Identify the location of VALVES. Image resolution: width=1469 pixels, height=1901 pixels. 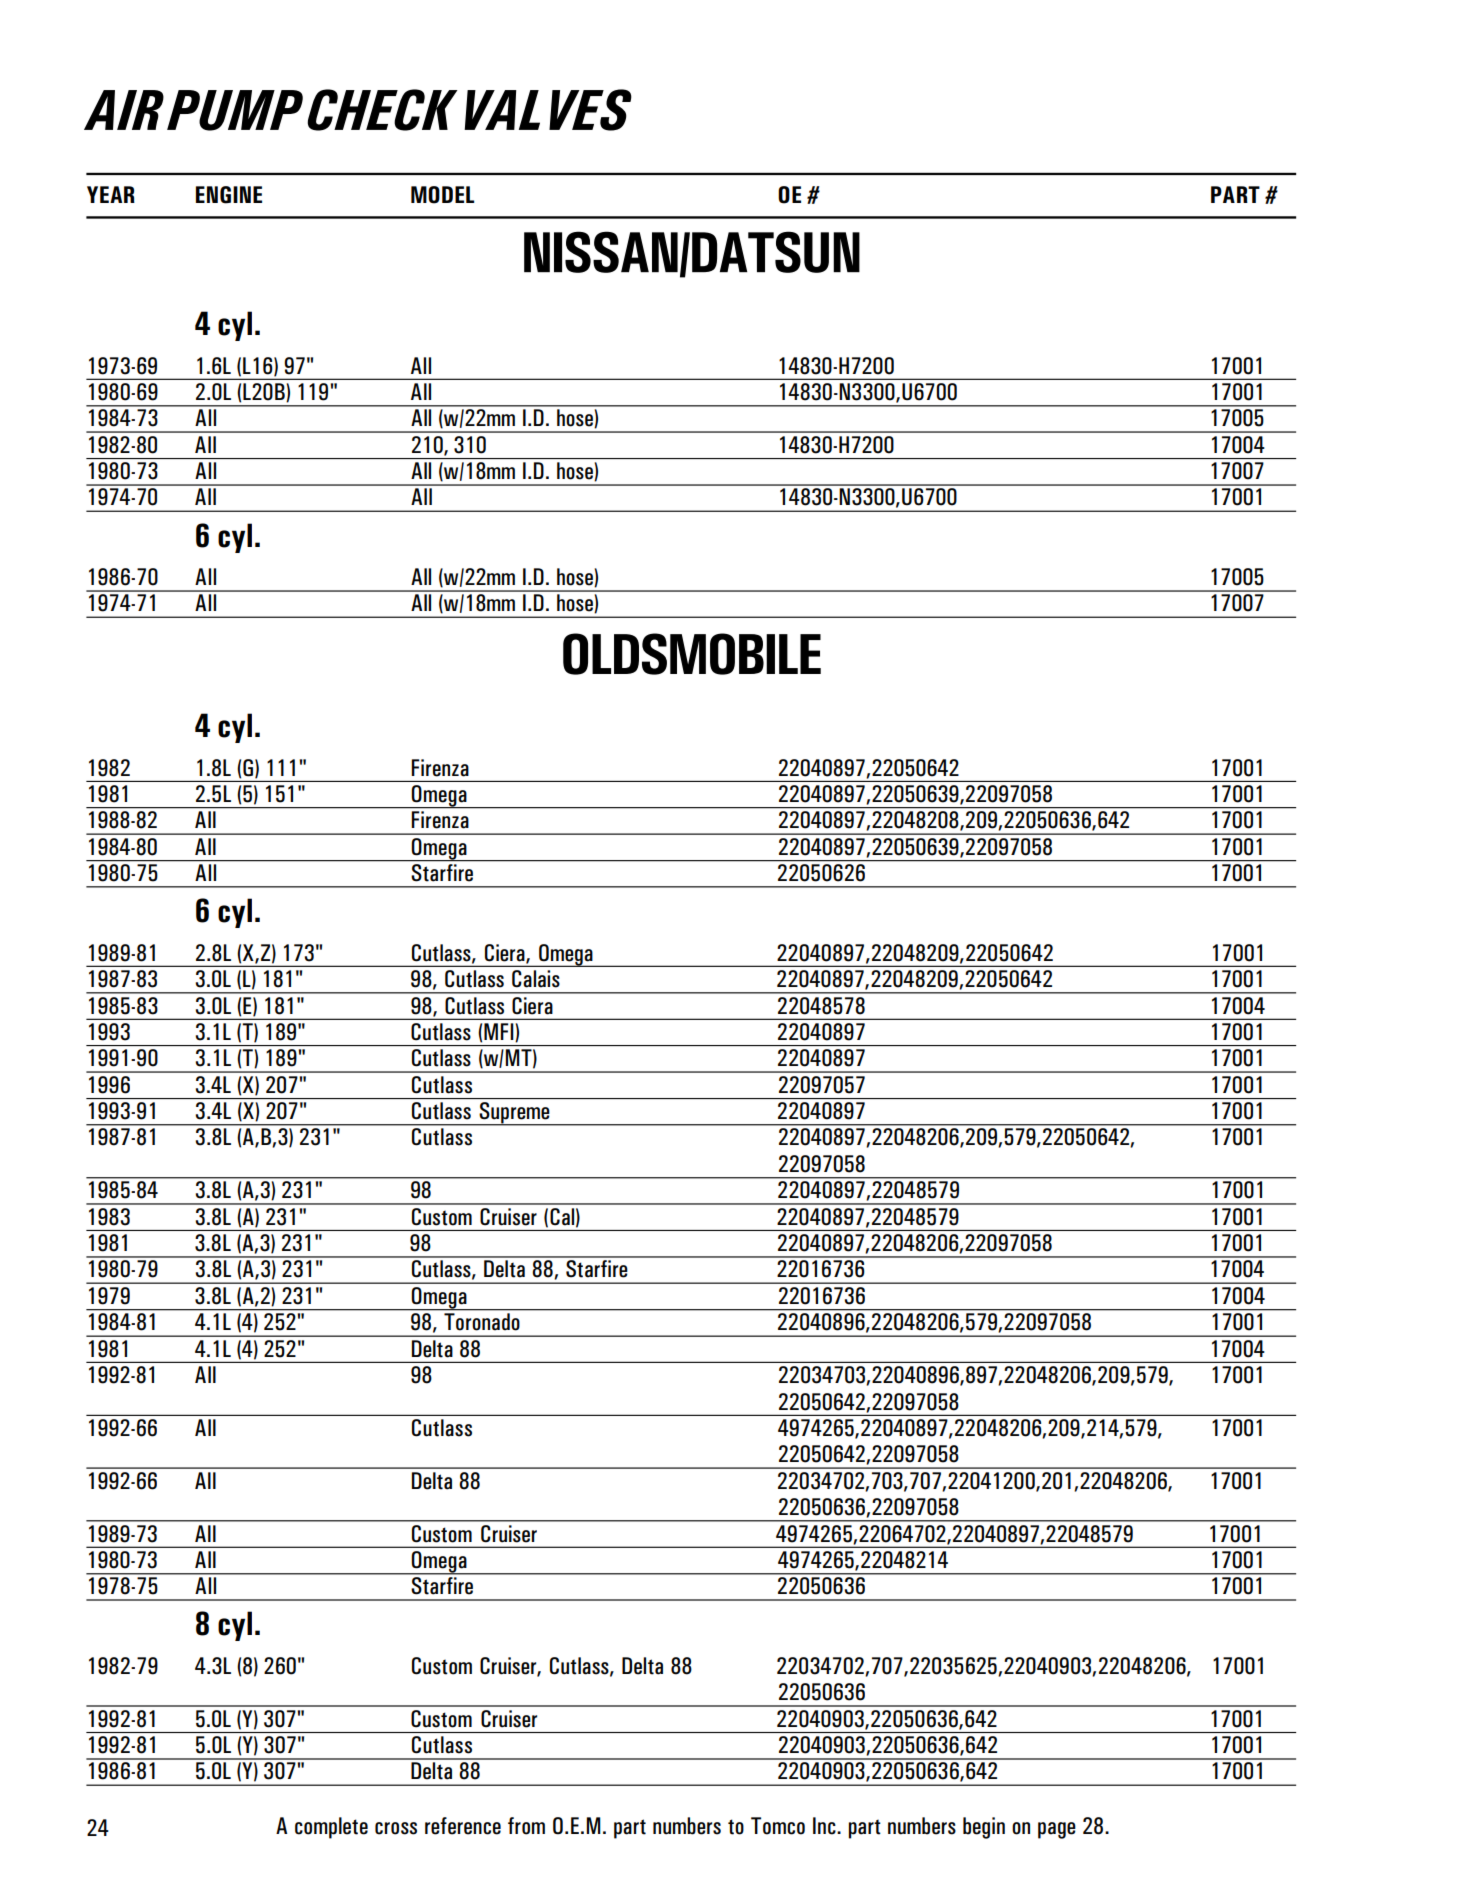
(548, 110).
